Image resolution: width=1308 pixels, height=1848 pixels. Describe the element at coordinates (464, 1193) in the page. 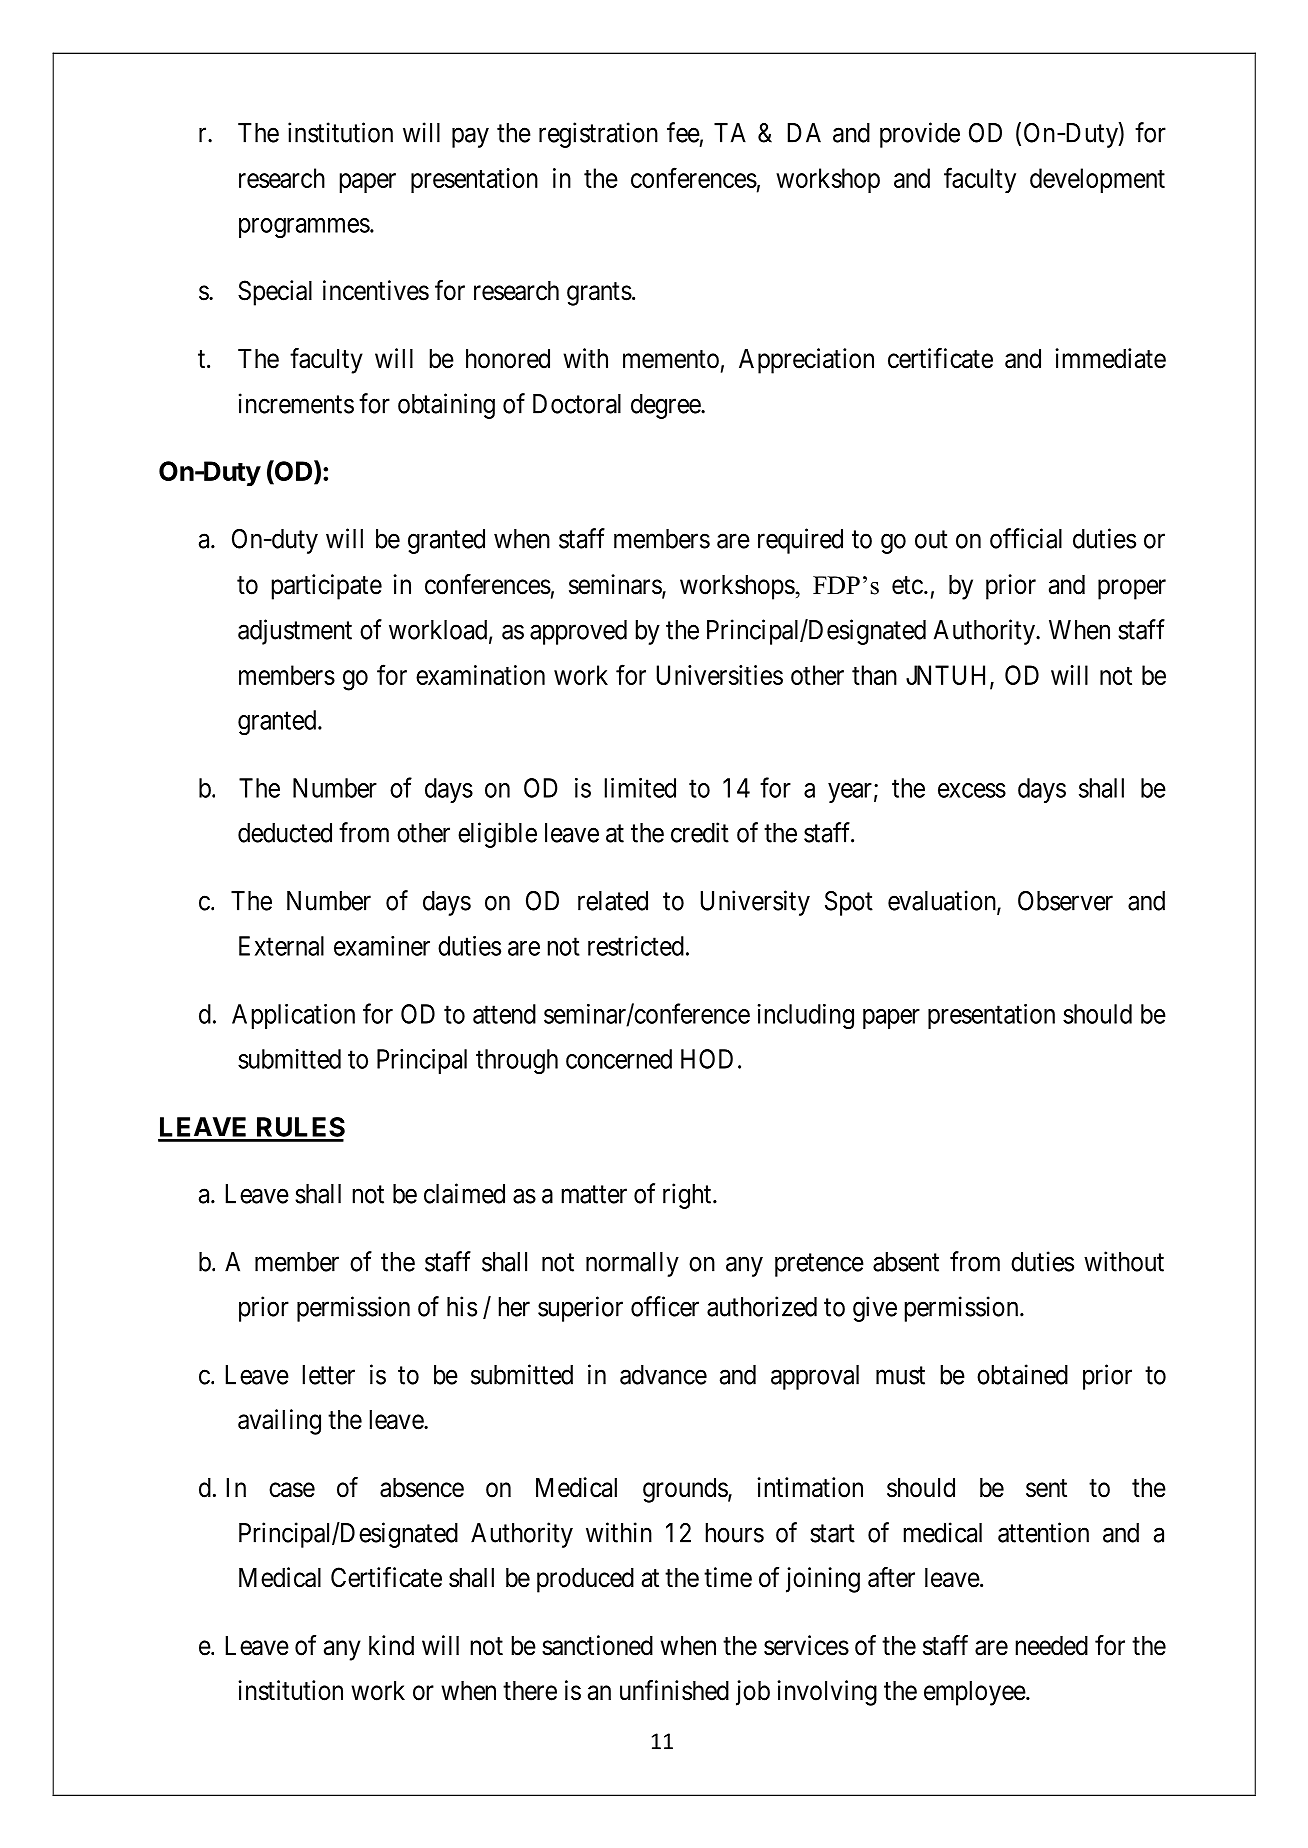

I see `claimed` at that location.
